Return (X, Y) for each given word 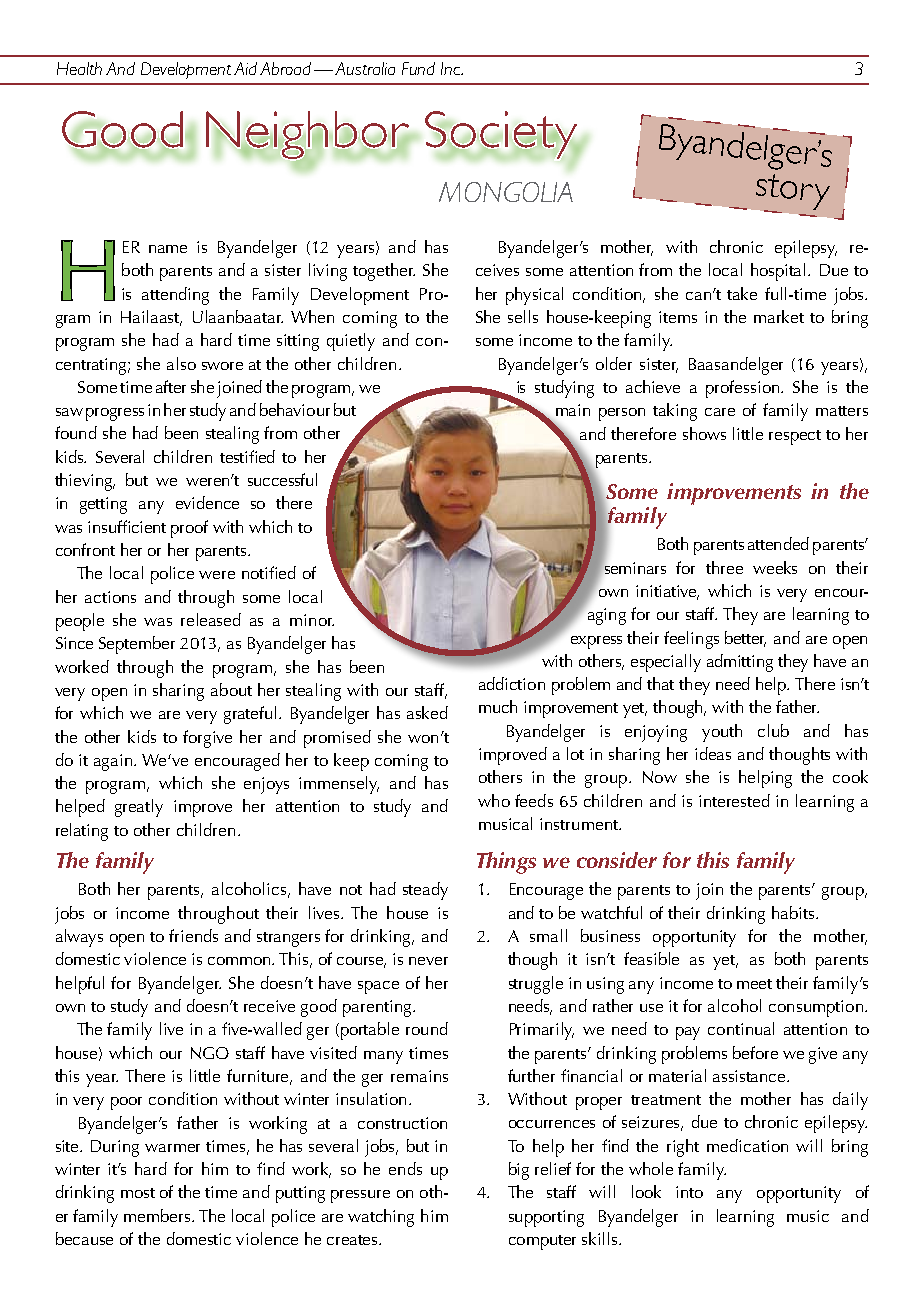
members (158, 1215)
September (137, 645)
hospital (780, 272)
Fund (418, 68)
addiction (512, 683)
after (171, 386)
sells (523, 316)
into (689, 1192)
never (428, 961)
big (519, 1171)
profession (744, 389)
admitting (740, 663)
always (79, 938)
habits (794, 912)
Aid (245, 68)
